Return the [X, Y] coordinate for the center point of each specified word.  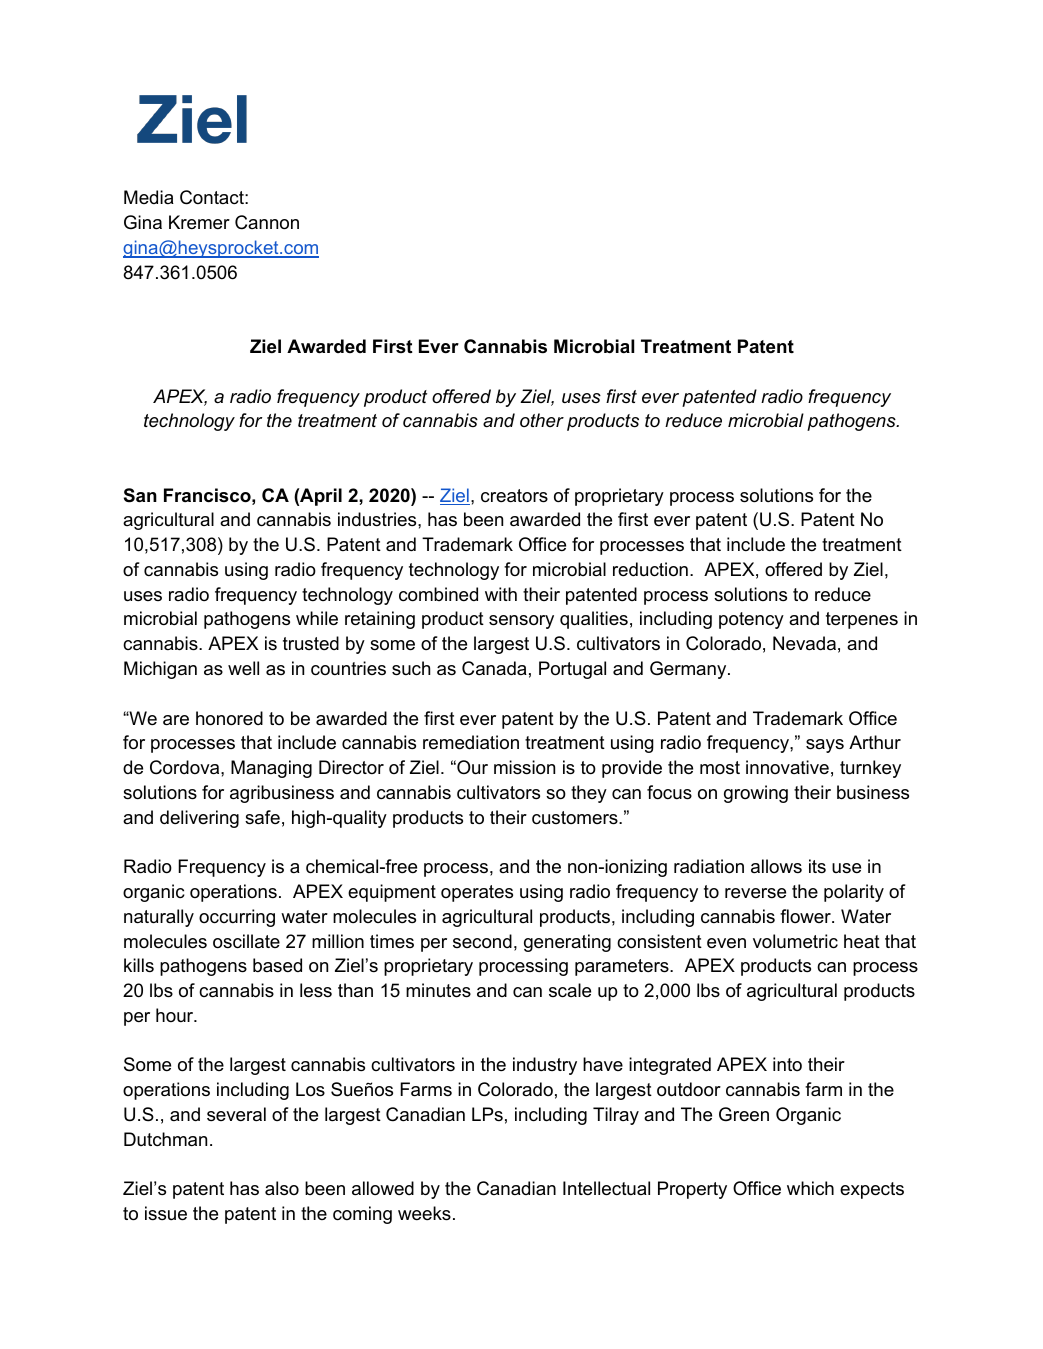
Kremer [199, 222]
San [140, 495]
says [825, 746]
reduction [650, 569]
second [482, 941]
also [282, 1188]
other [542, 420]
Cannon [267, 222]
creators [514, 496]
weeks [424, 1213]
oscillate [246, 941]
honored [229, 718]
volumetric [795, 941]
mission [524, 767]
